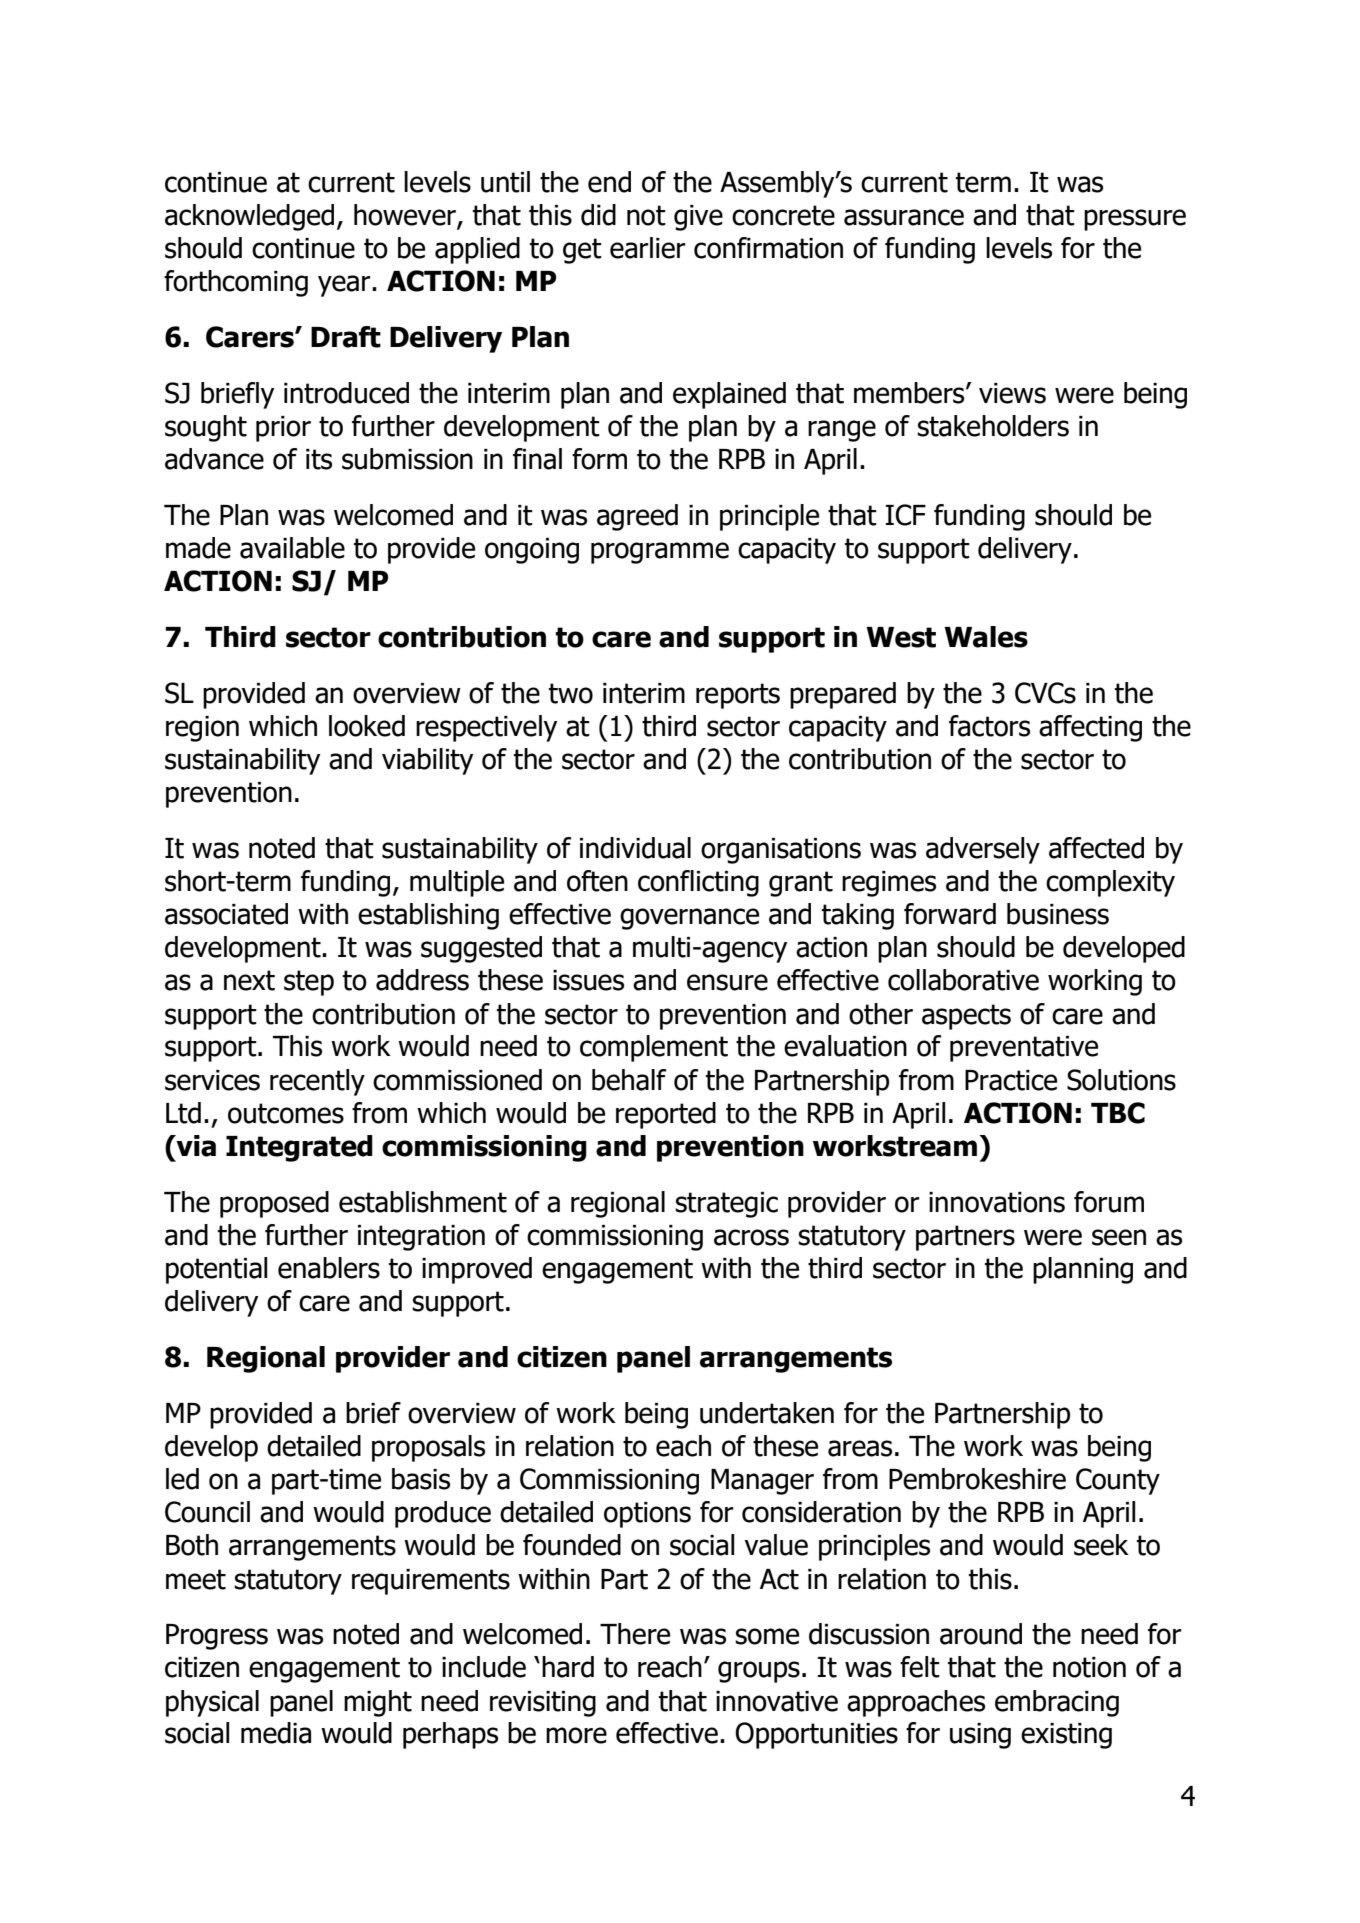  What do you see at coordinates (1135, 220) in the screenshot?
I see `pressure` at bounding box center [1135, 220].
